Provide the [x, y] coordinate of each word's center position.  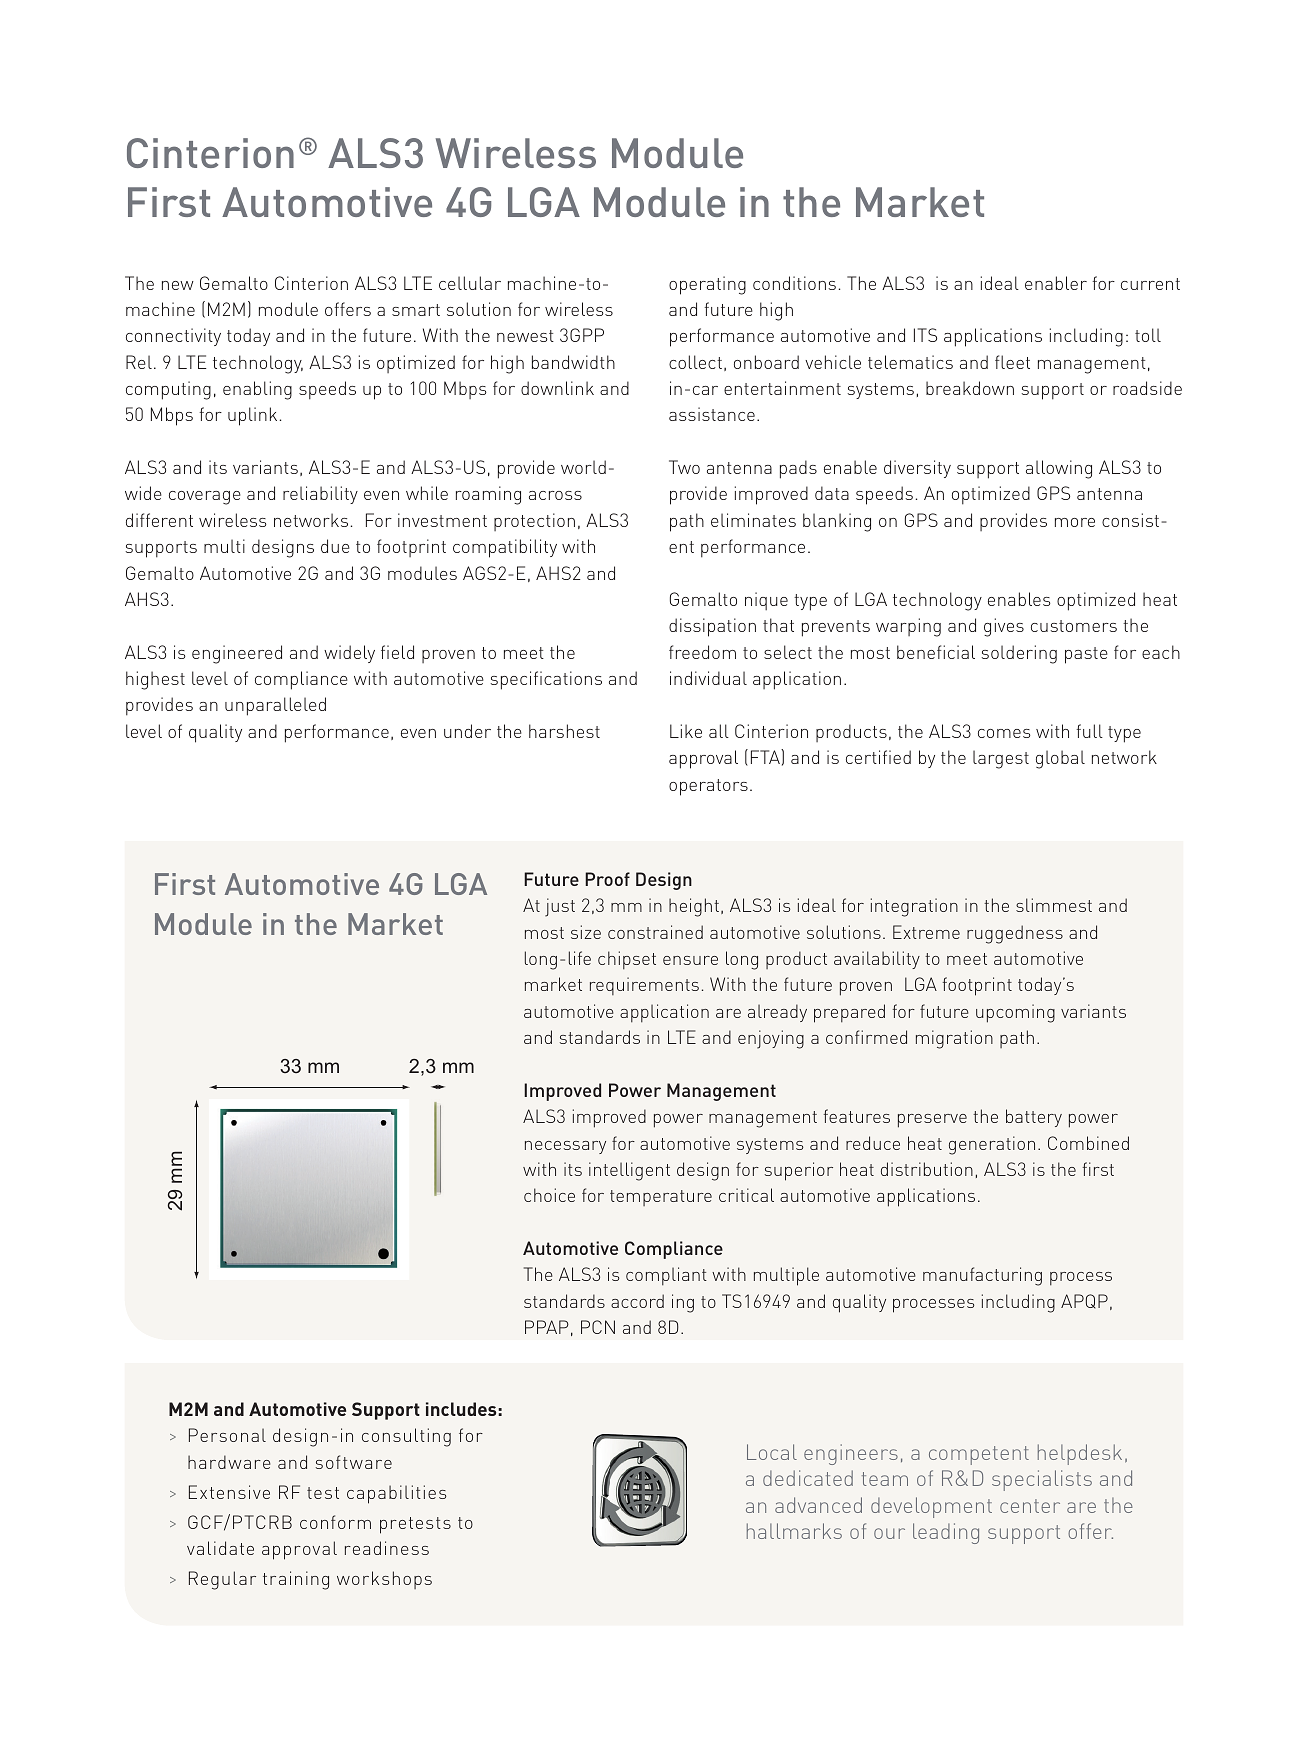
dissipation [712, 627]
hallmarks [794, 1531]
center [1030, 1506]
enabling [257, 390]
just [560, 907]
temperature [661, 1198]
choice [549, 1195]
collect [695, 362]
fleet [1012, 362]
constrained [655, 932]
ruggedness [1015, 934]
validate [220, 1548]
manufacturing [982, 1276]
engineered [237, 654]
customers [1074, 626]
